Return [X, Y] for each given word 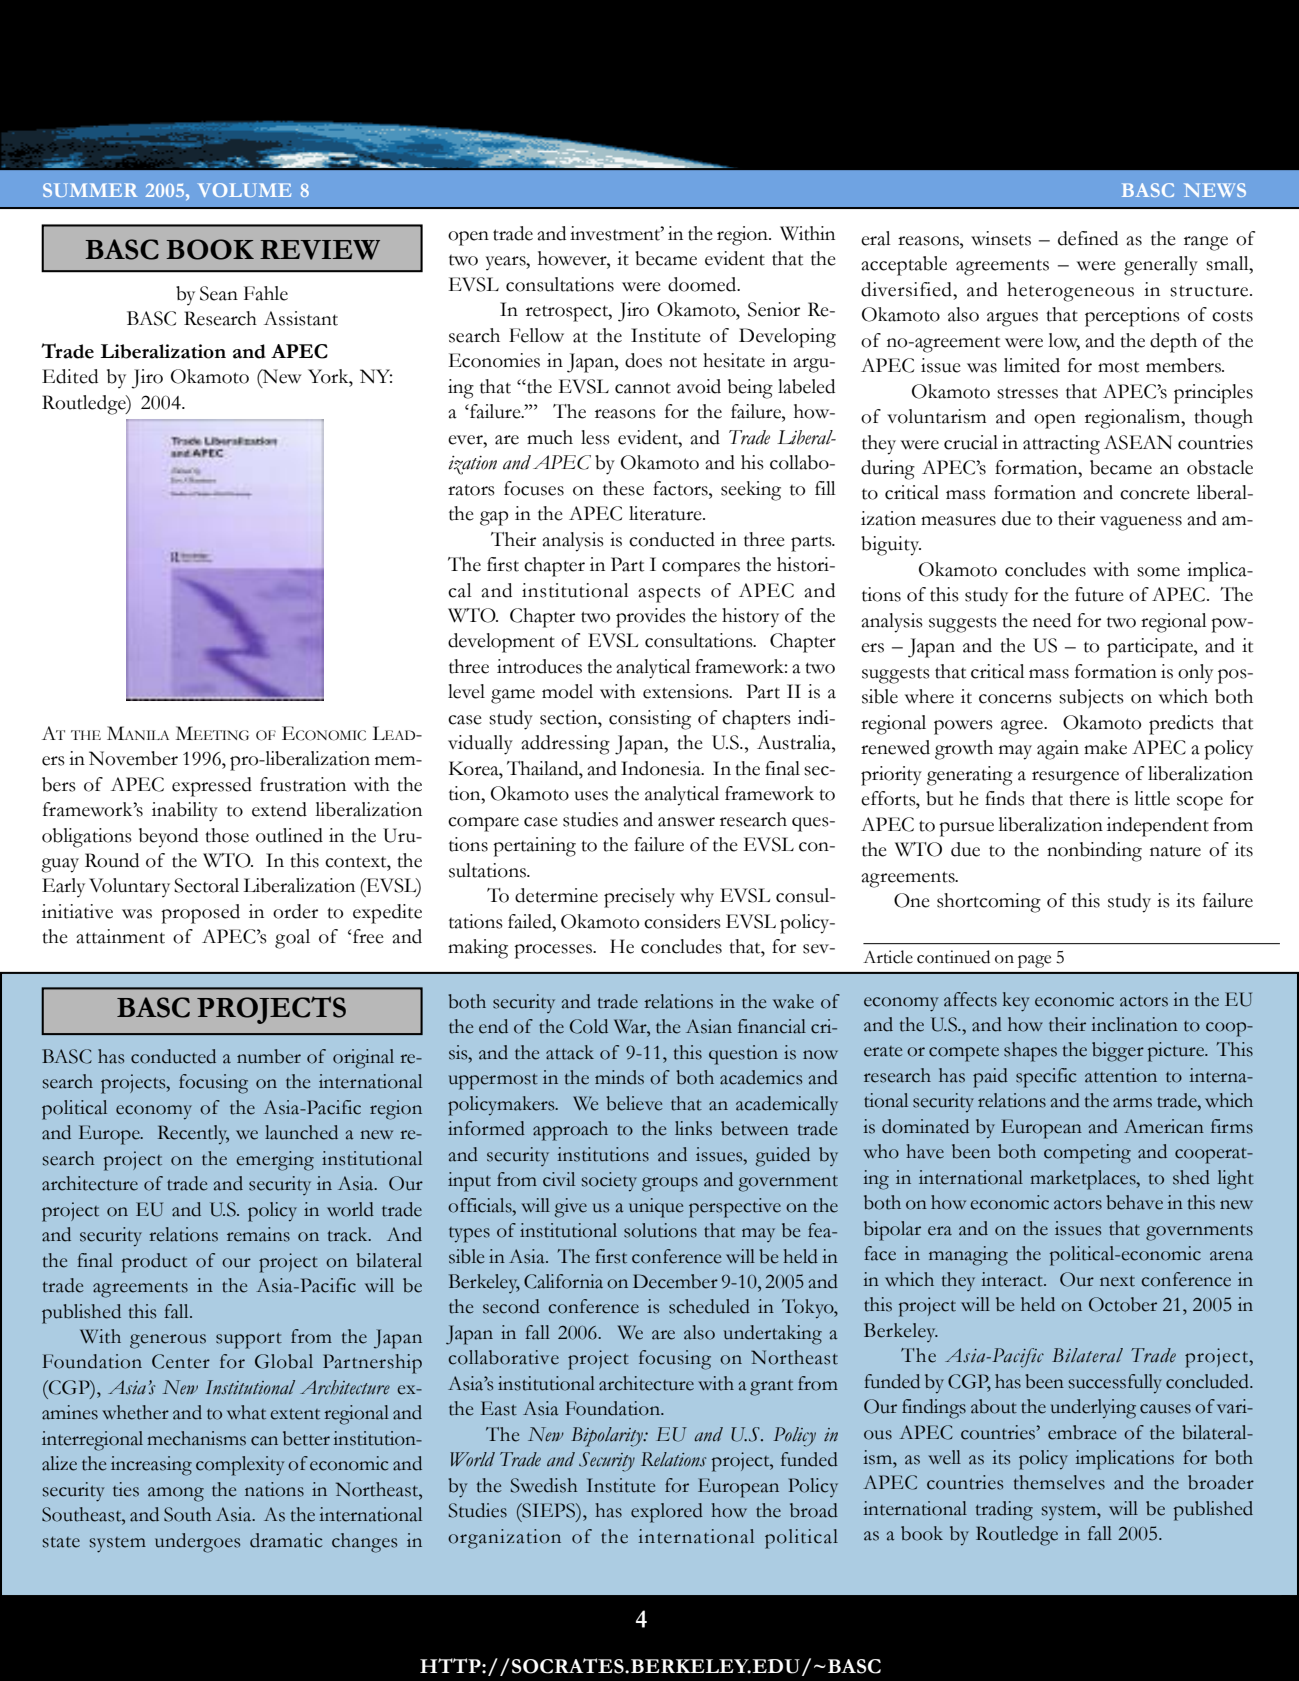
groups [670, 1184]
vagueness [1141, 523]
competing [1087, 1154]
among [176, 1494]
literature [666, 513]
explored [667, 1513]
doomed [703, 284]
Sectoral [206, 885]
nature [1175, 851]
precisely [639, 898]
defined [1088, 238]
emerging [275, 1161]
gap [494, 518]
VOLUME [244, 190]
